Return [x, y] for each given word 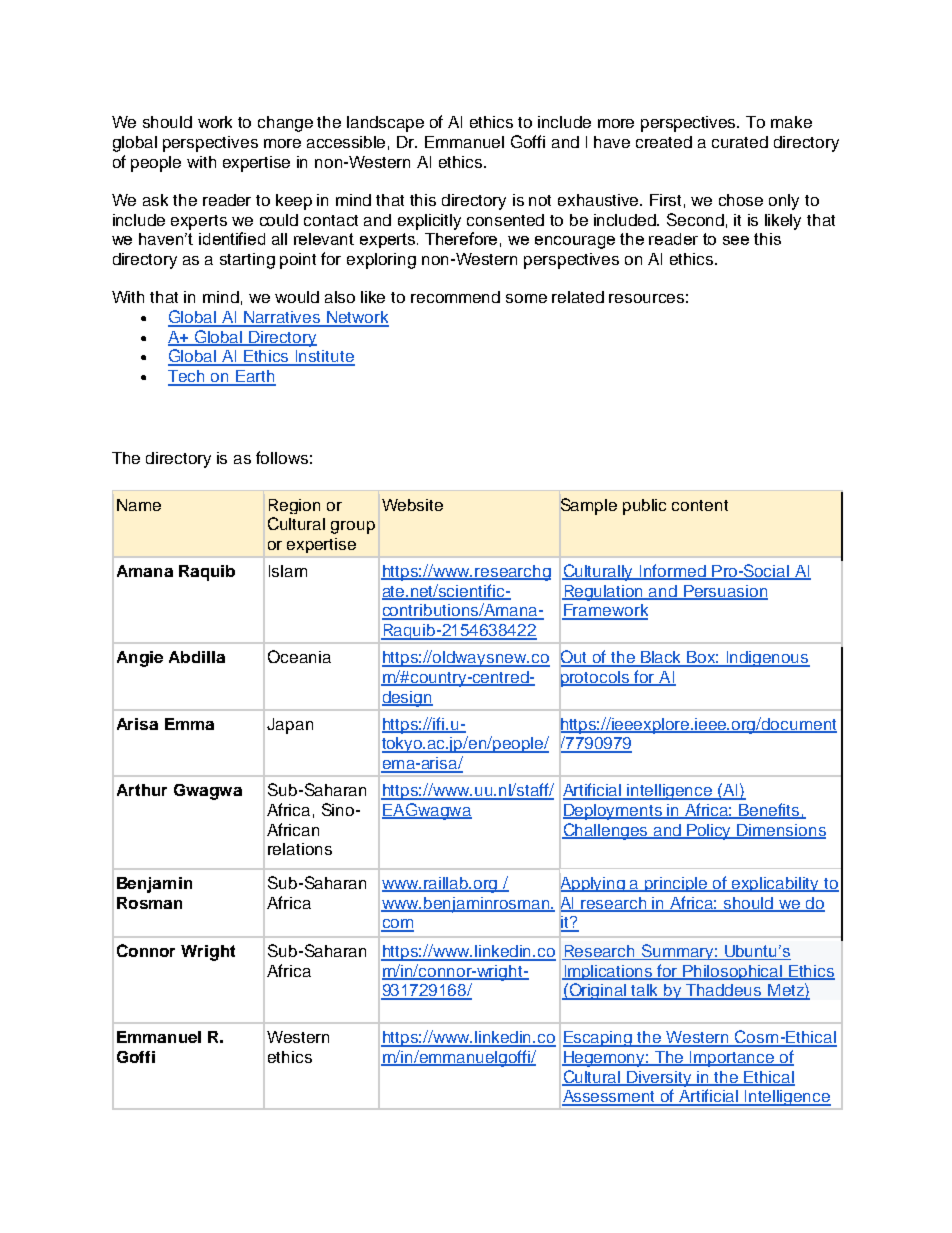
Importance [732, 1059]
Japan [290, 726]
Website [412, 505]
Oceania [299, 656]
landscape [385, 124]
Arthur [142, 790]
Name [139, 505]
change [285, 124]
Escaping [599, 1039]
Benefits [770, 811]
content [700, 505]
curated [740, 142]
